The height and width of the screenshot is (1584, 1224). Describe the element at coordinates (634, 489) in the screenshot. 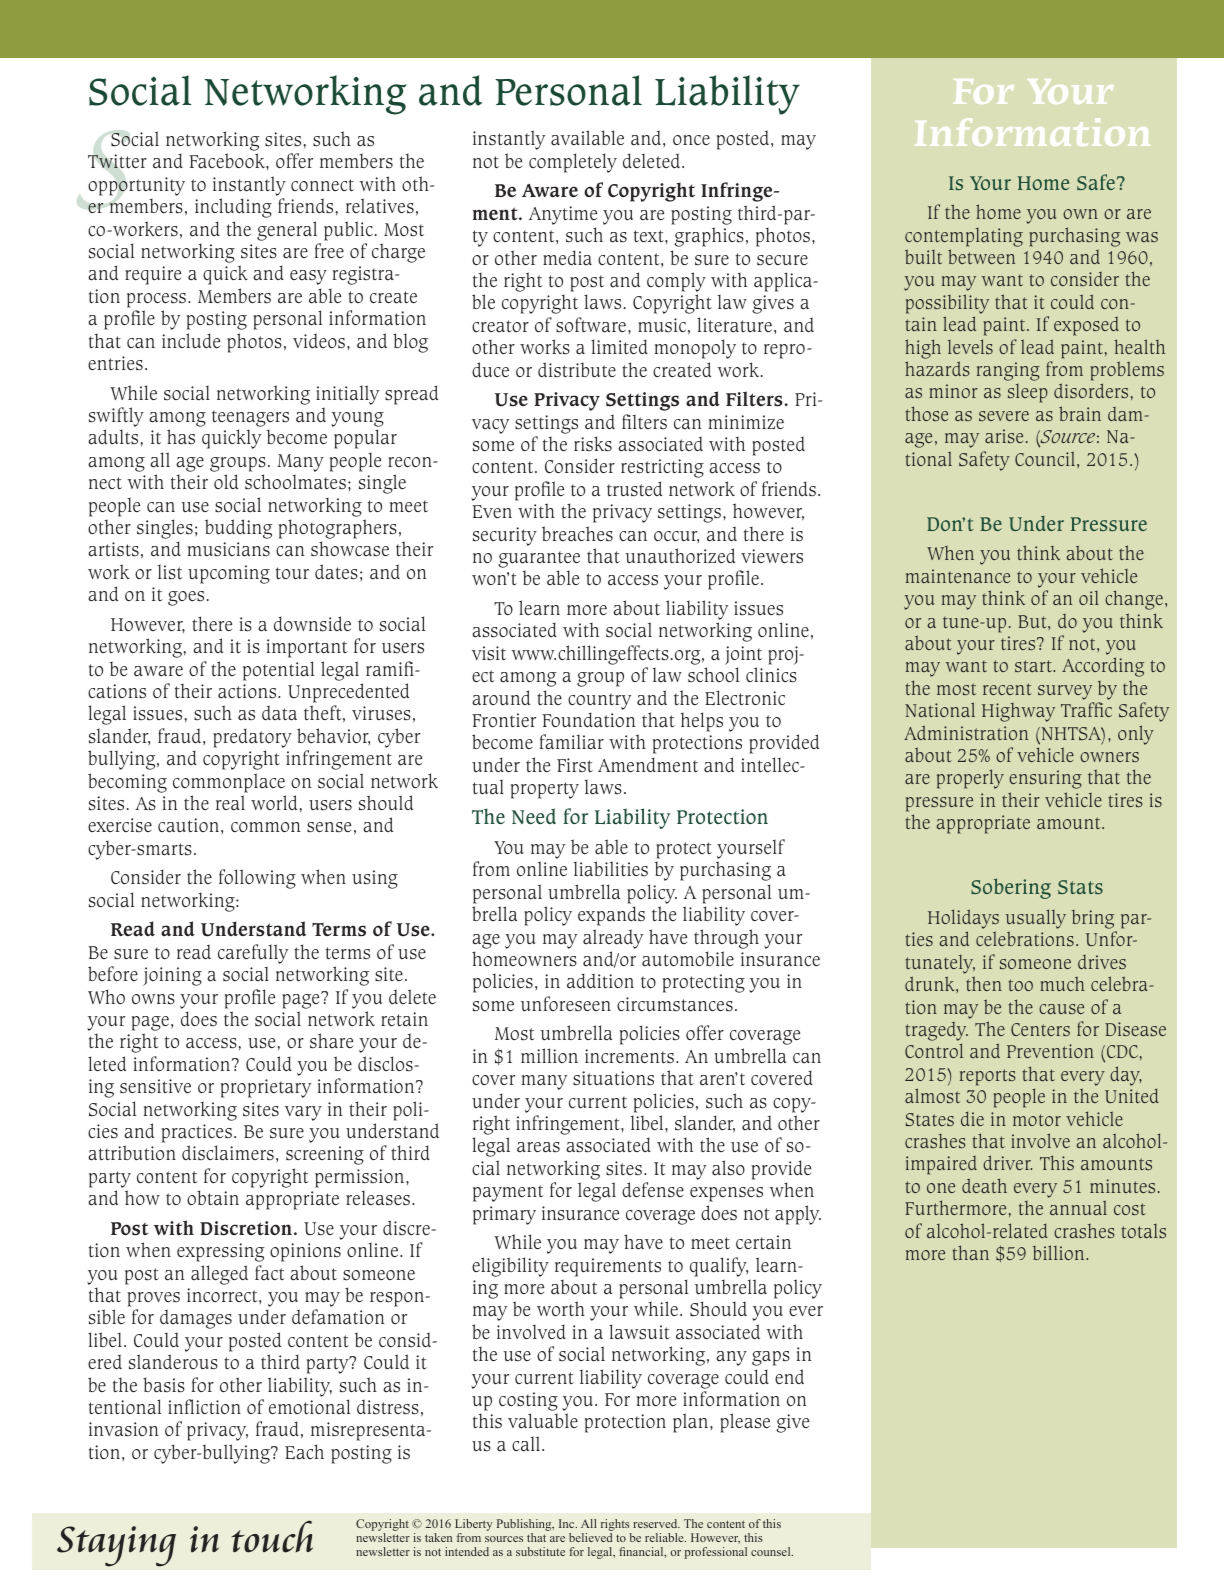

I see `trusted` at that location.
